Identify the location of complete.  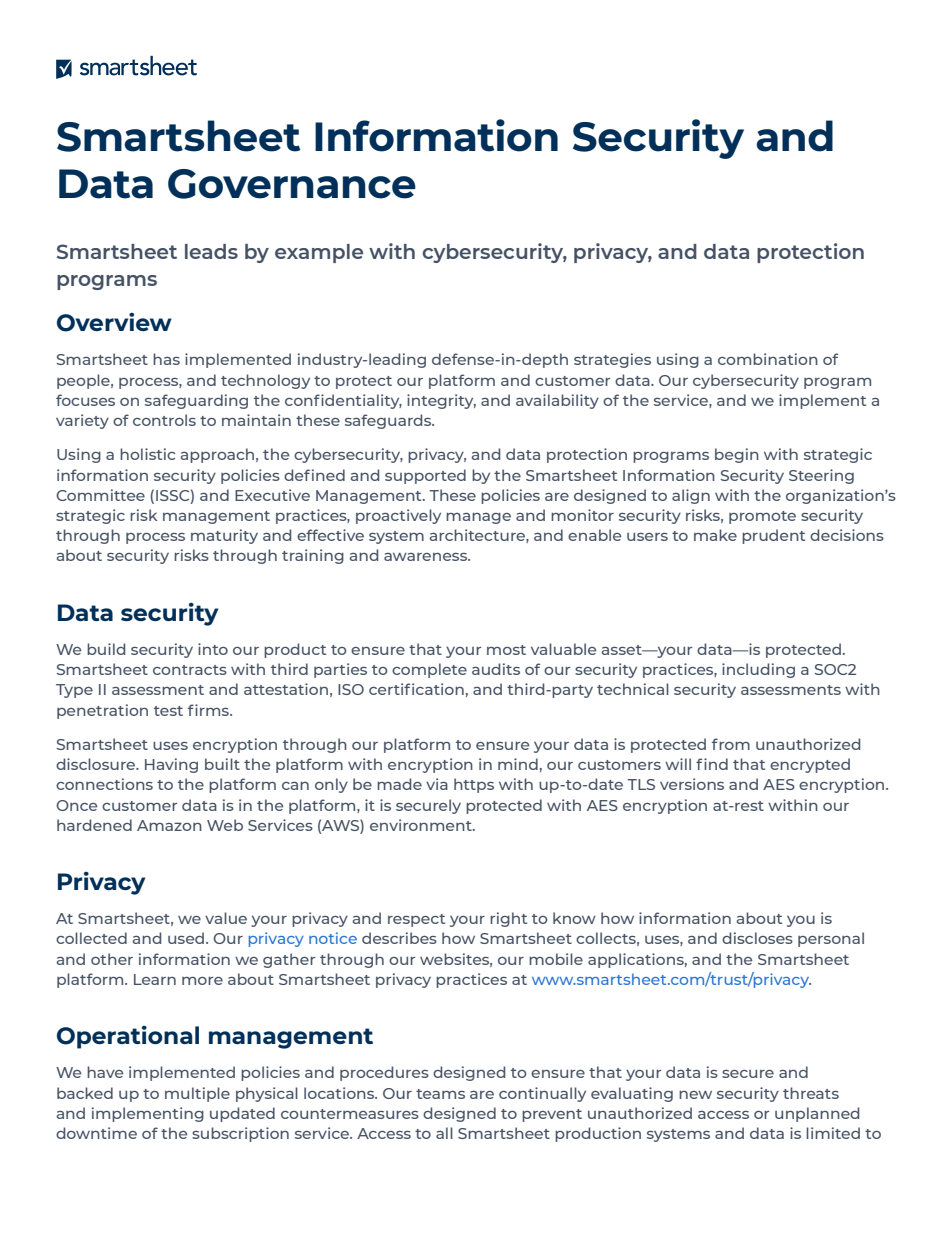
(429, 670).
